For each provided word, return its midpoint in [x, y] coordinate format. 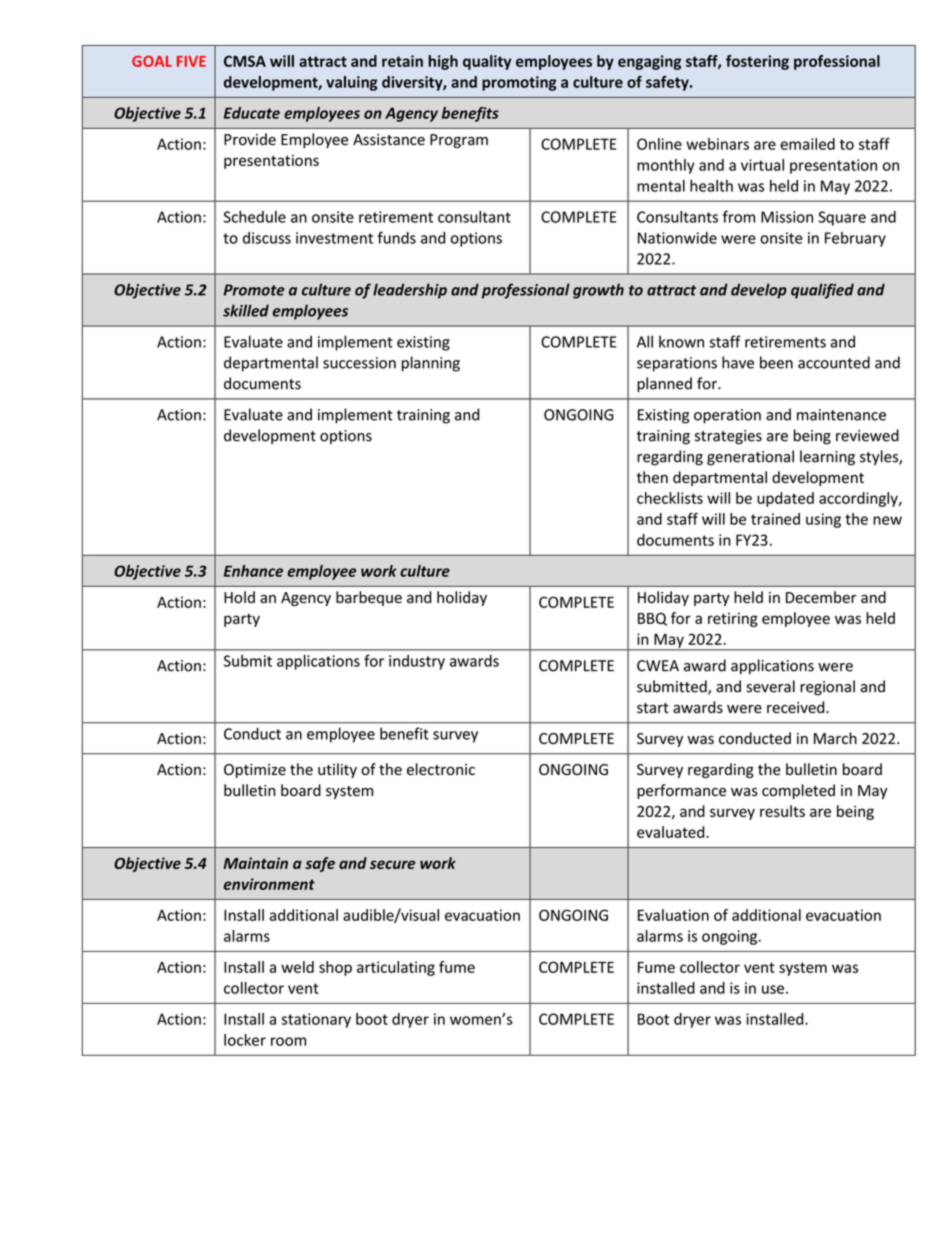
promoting [519, 83]
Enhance [253, 571]
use [773, 989]
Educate [252, 113]
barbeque [369, 598]
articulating [396, 968]
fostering [757, 62]
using [823, 520]
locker [245, 1040]
